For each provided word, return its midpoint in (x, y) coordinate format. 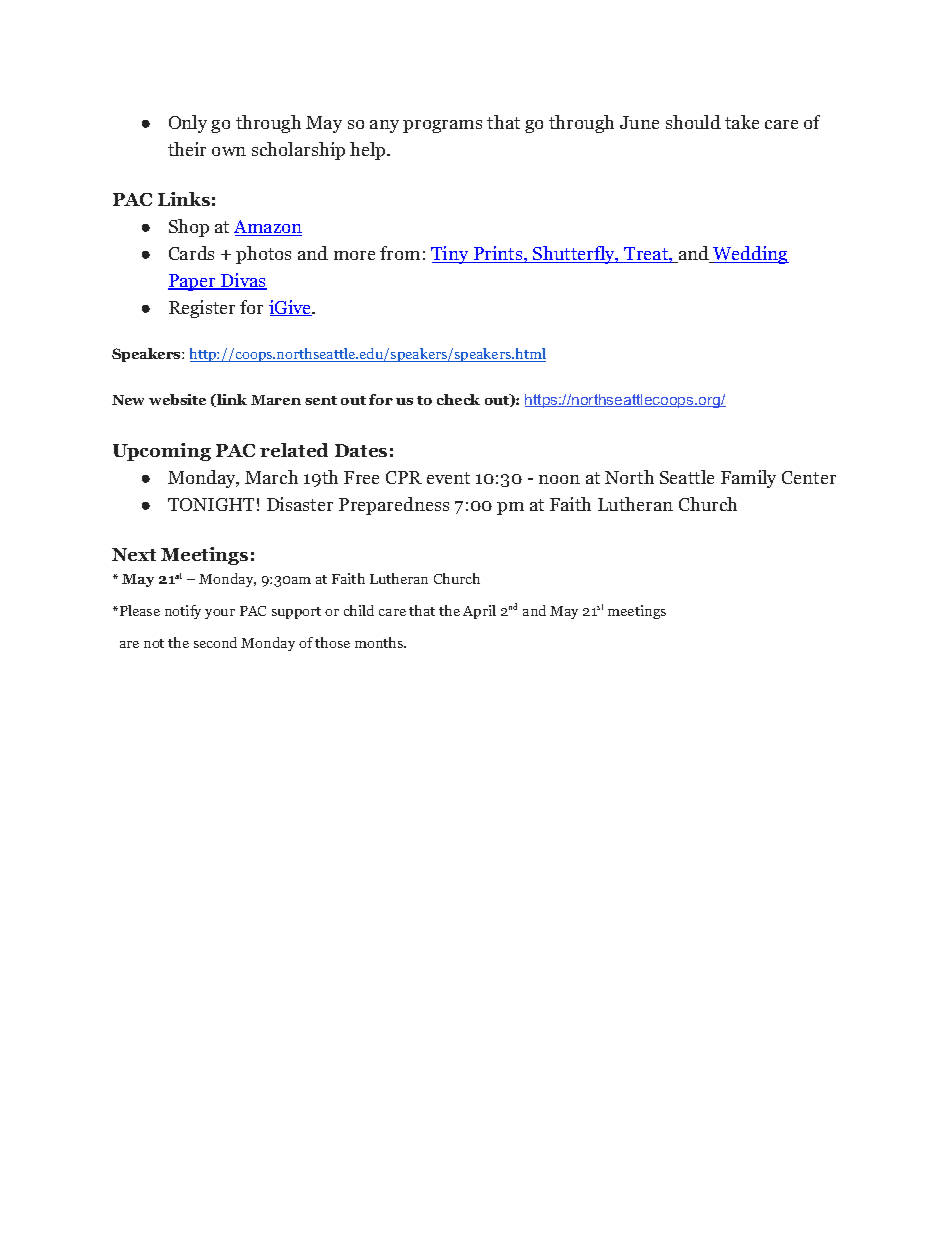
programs (442, 126)
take (742, 122)
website (177, 399)
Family (748, 479)
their (187, 149)
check (458, 399)
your (220, 614)
